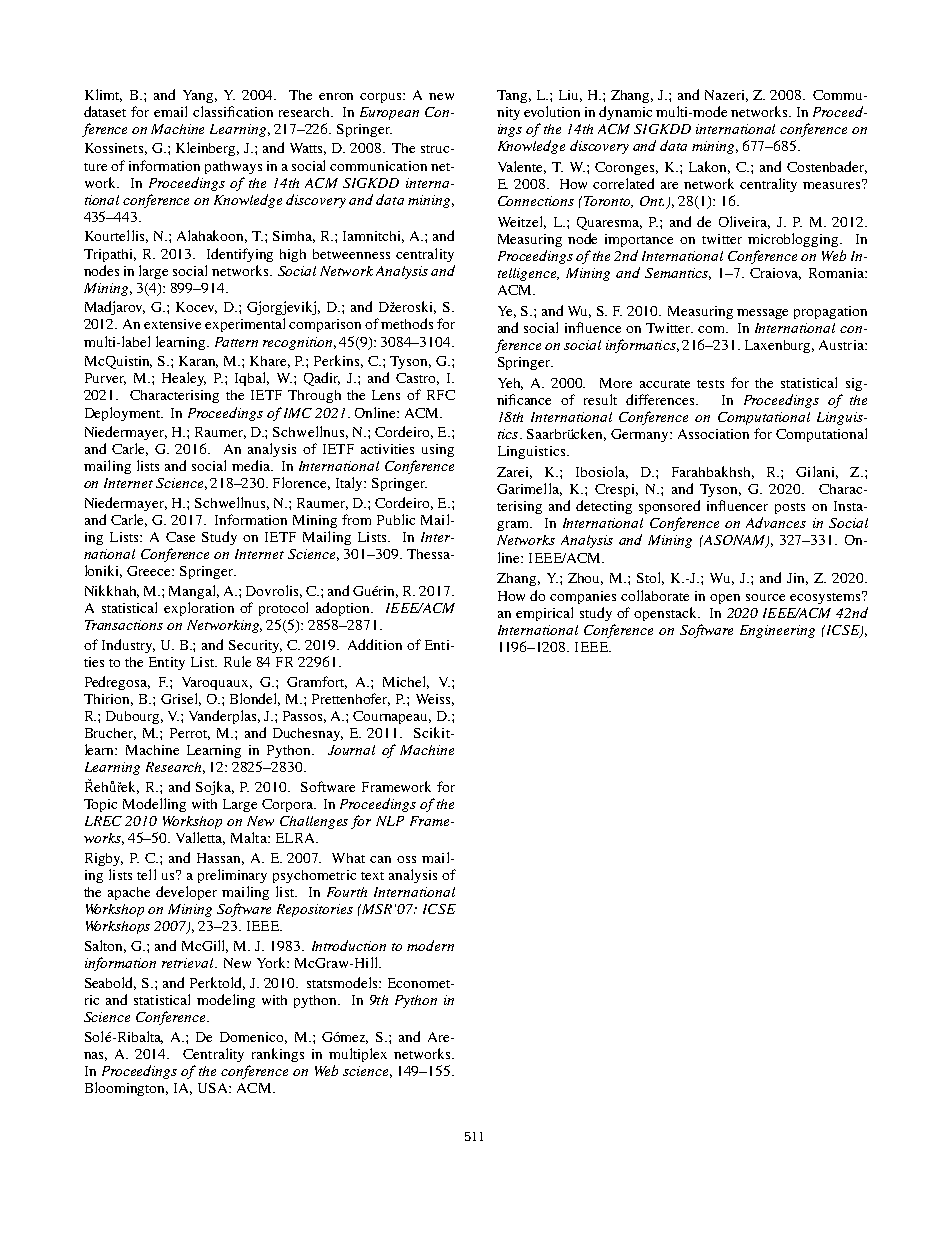  What do you see at coordinates (544, 614) in the screenshot?
I see `empirical` at bounding box center [544, 614].
